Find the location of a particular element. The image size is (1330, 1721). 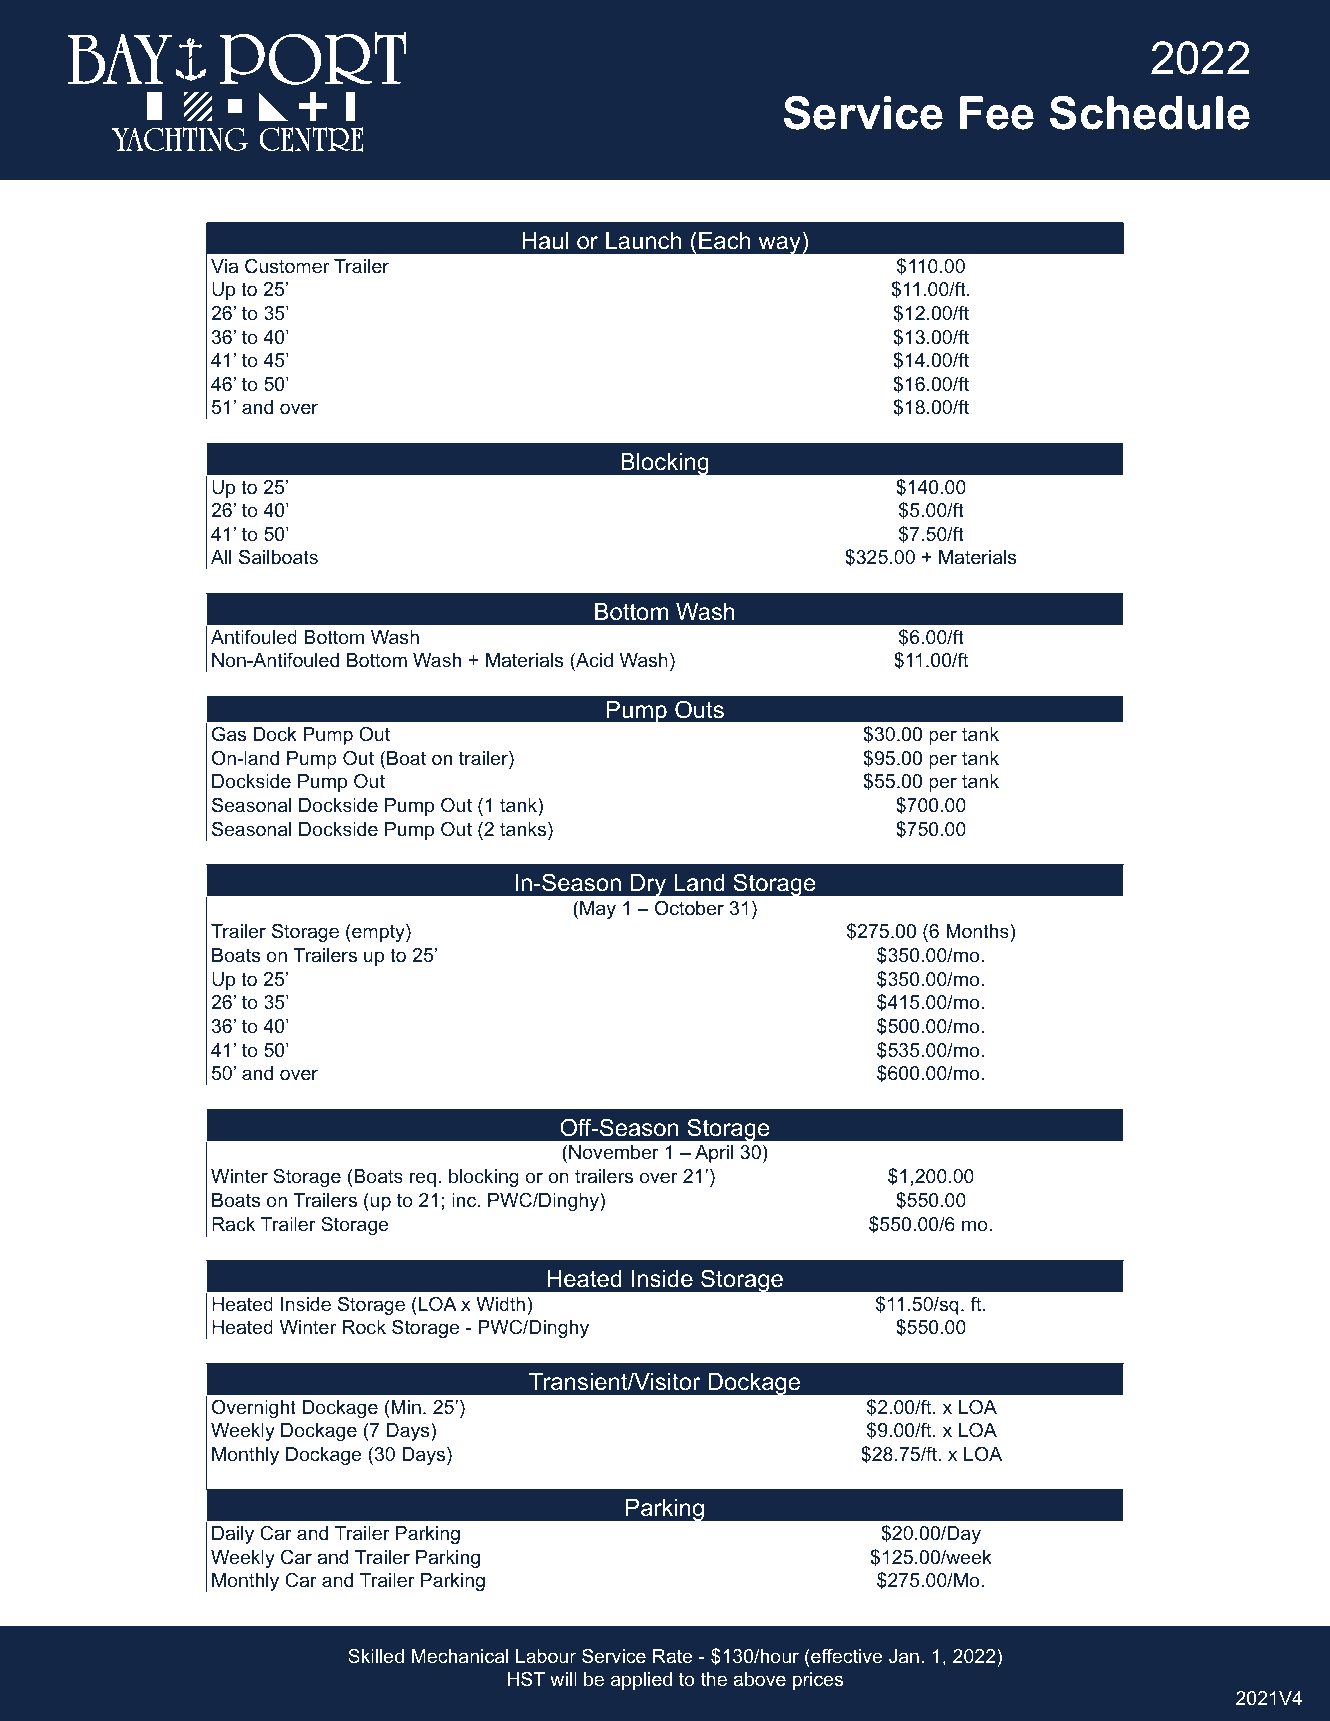

Months is located at coordinates (978, 931).
